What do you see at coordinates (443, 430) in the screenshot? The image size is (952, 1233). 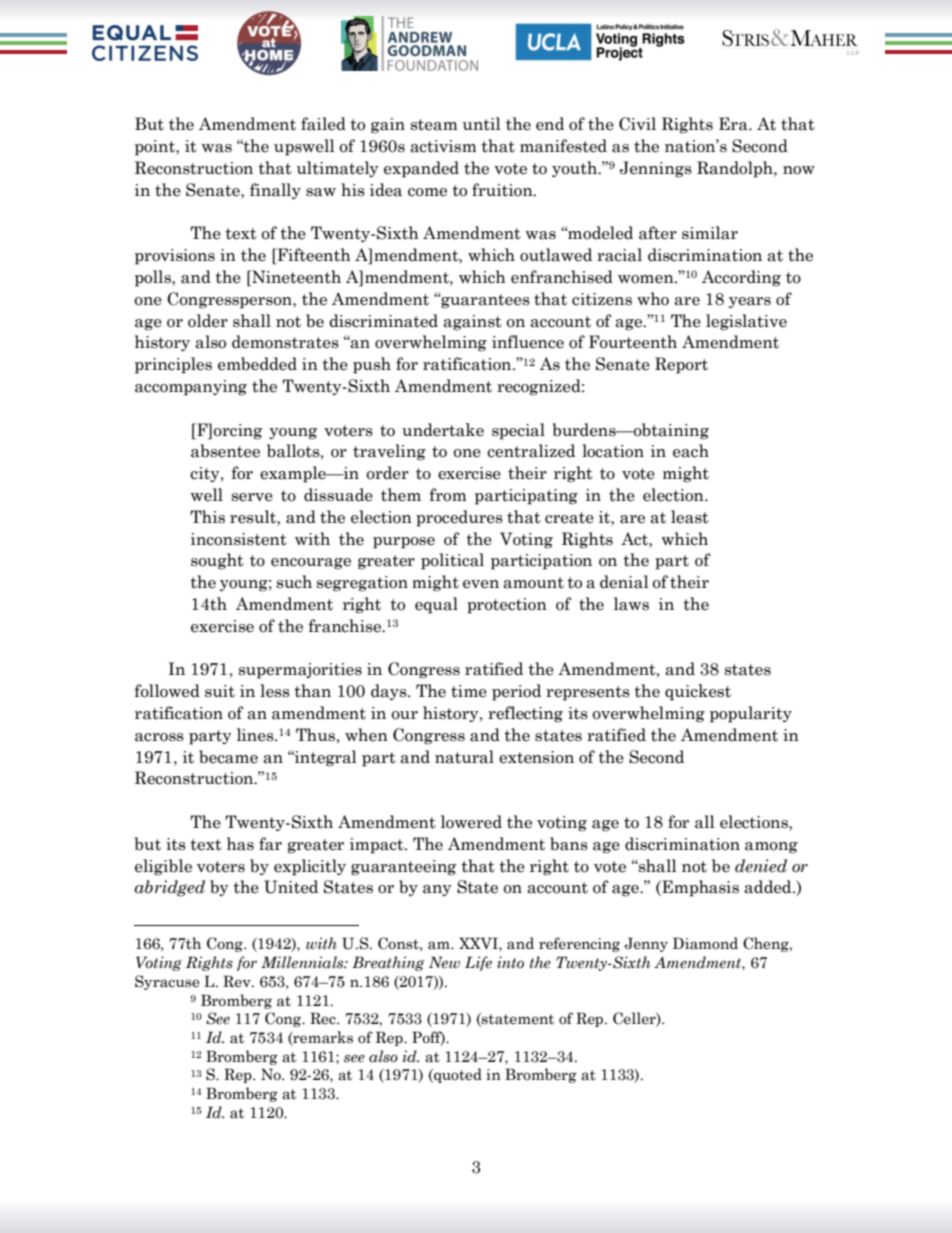 I see `undertake` at bounding box center [443, 430].
